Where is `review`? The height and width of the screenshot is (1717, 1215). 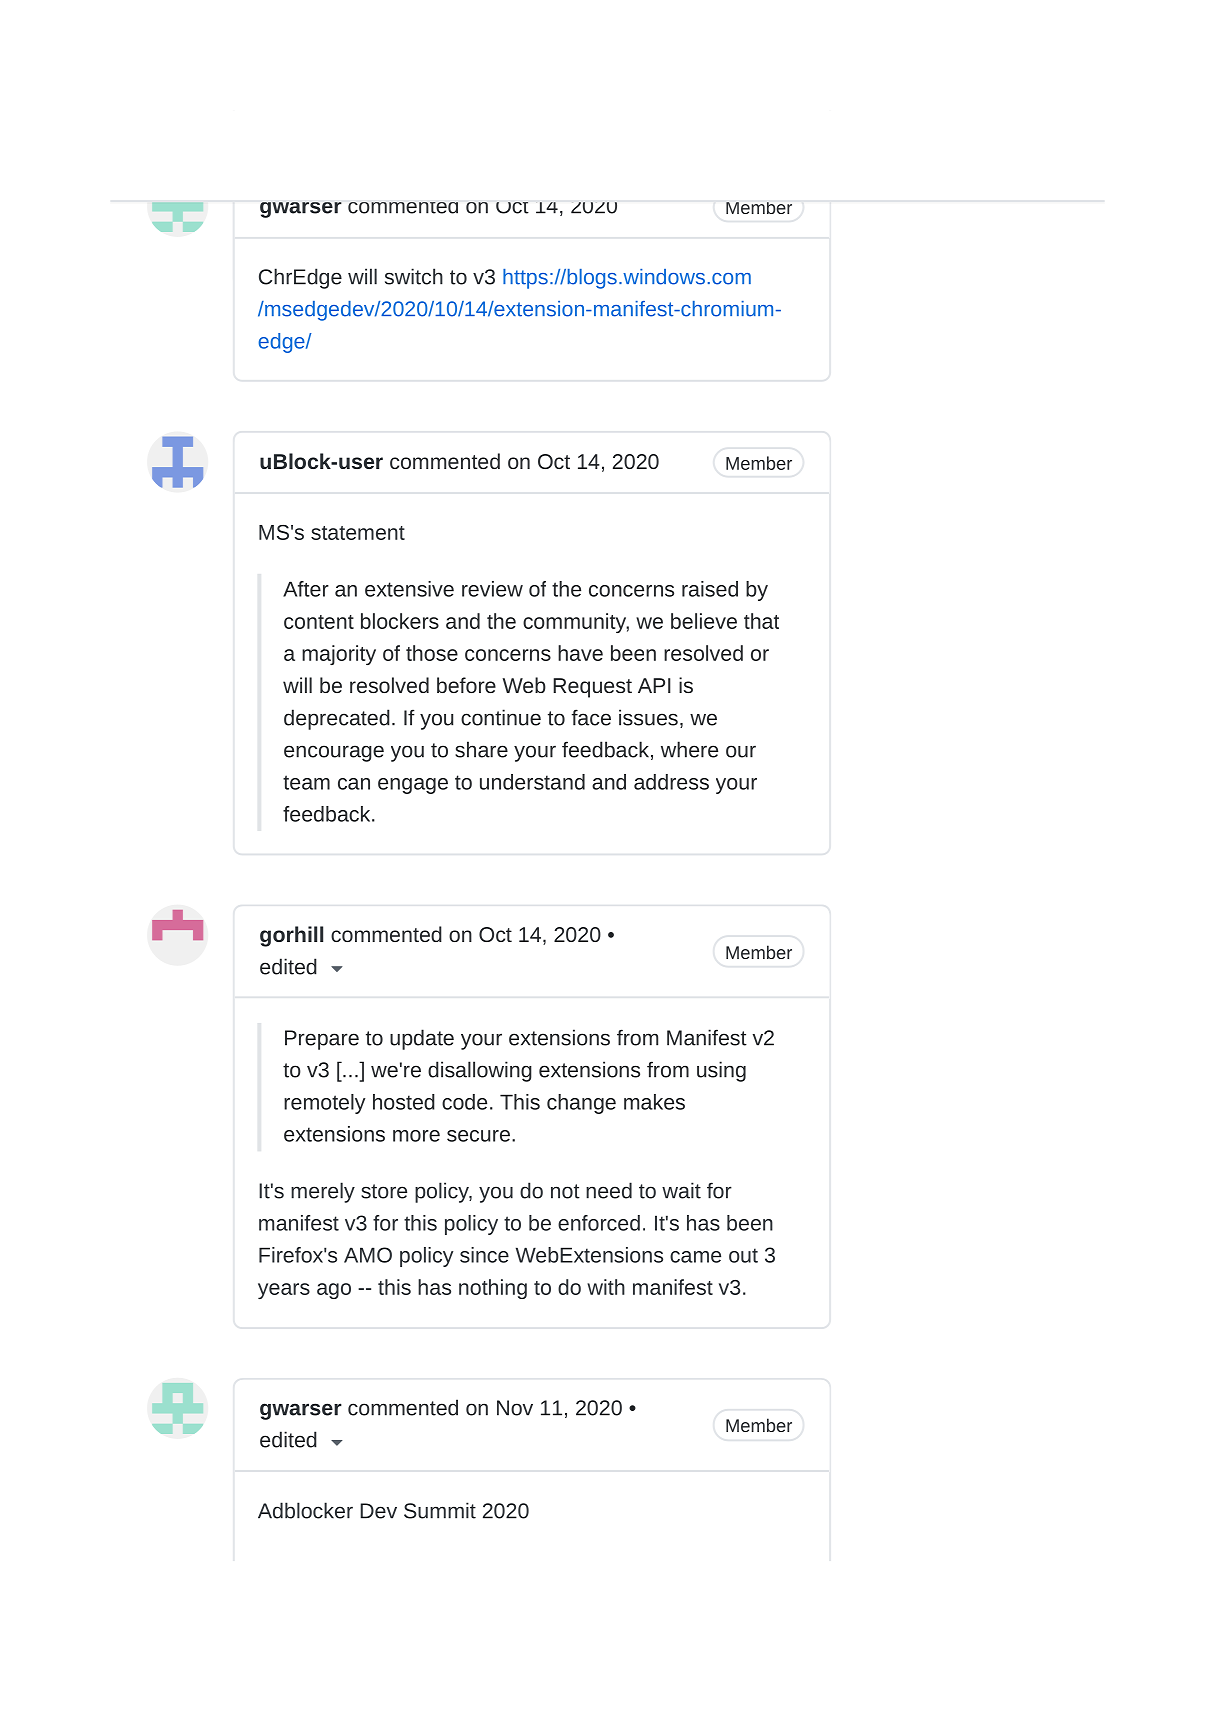
review is located at coordinates (492, 589).
